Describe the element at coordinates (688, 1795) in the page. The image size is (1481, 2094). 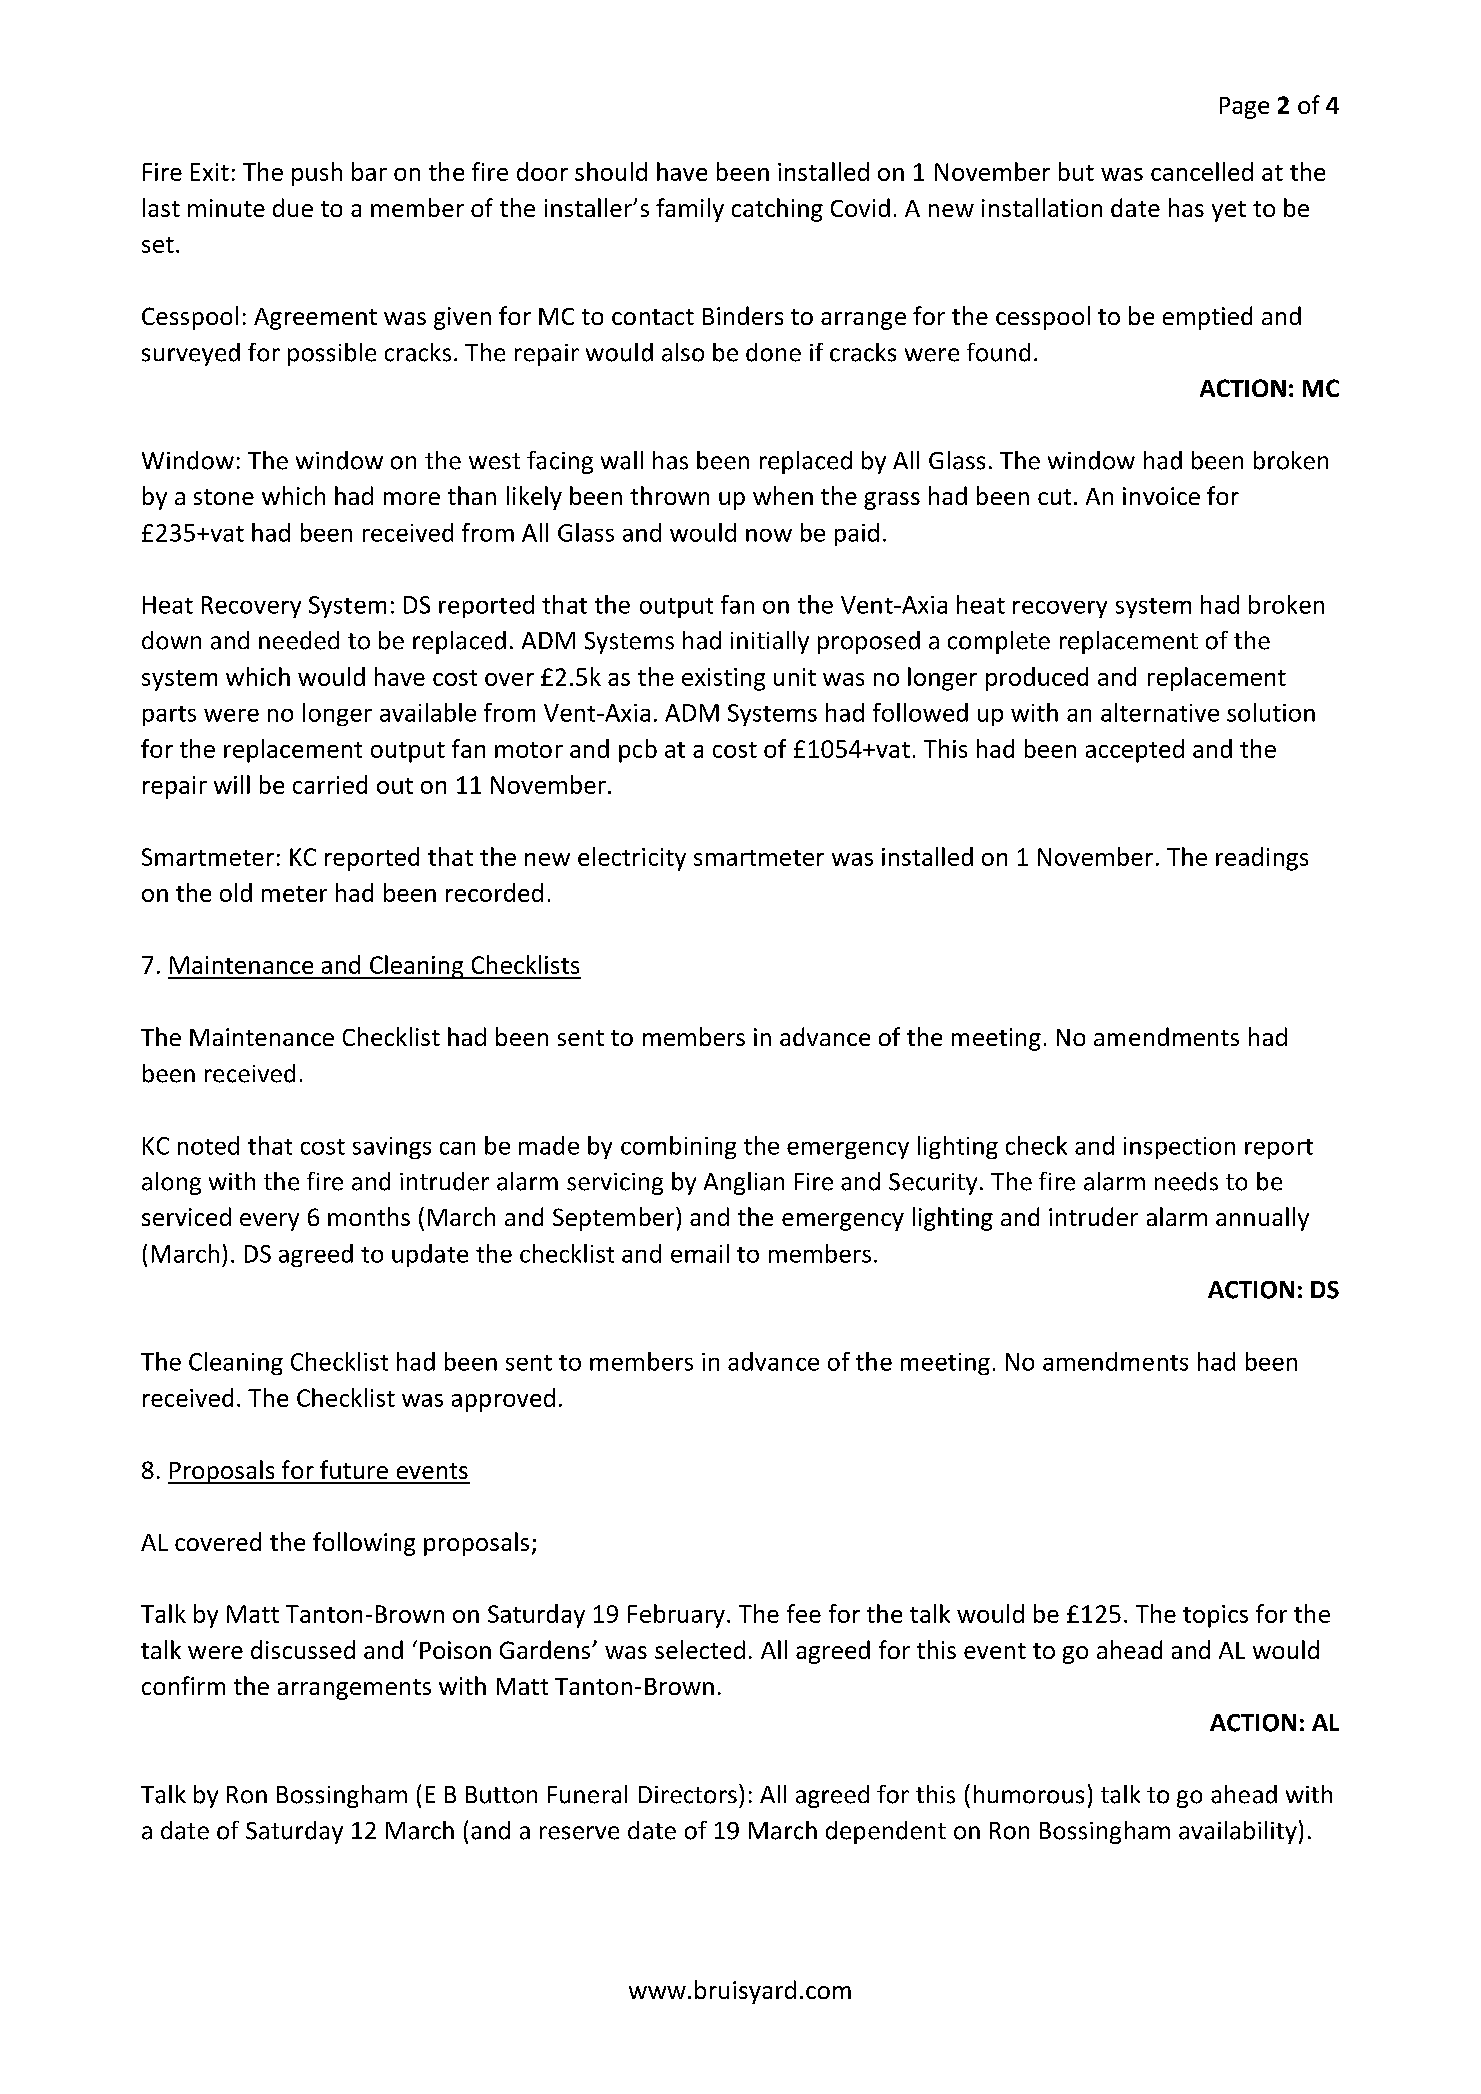
I see `Directors` at that location.
